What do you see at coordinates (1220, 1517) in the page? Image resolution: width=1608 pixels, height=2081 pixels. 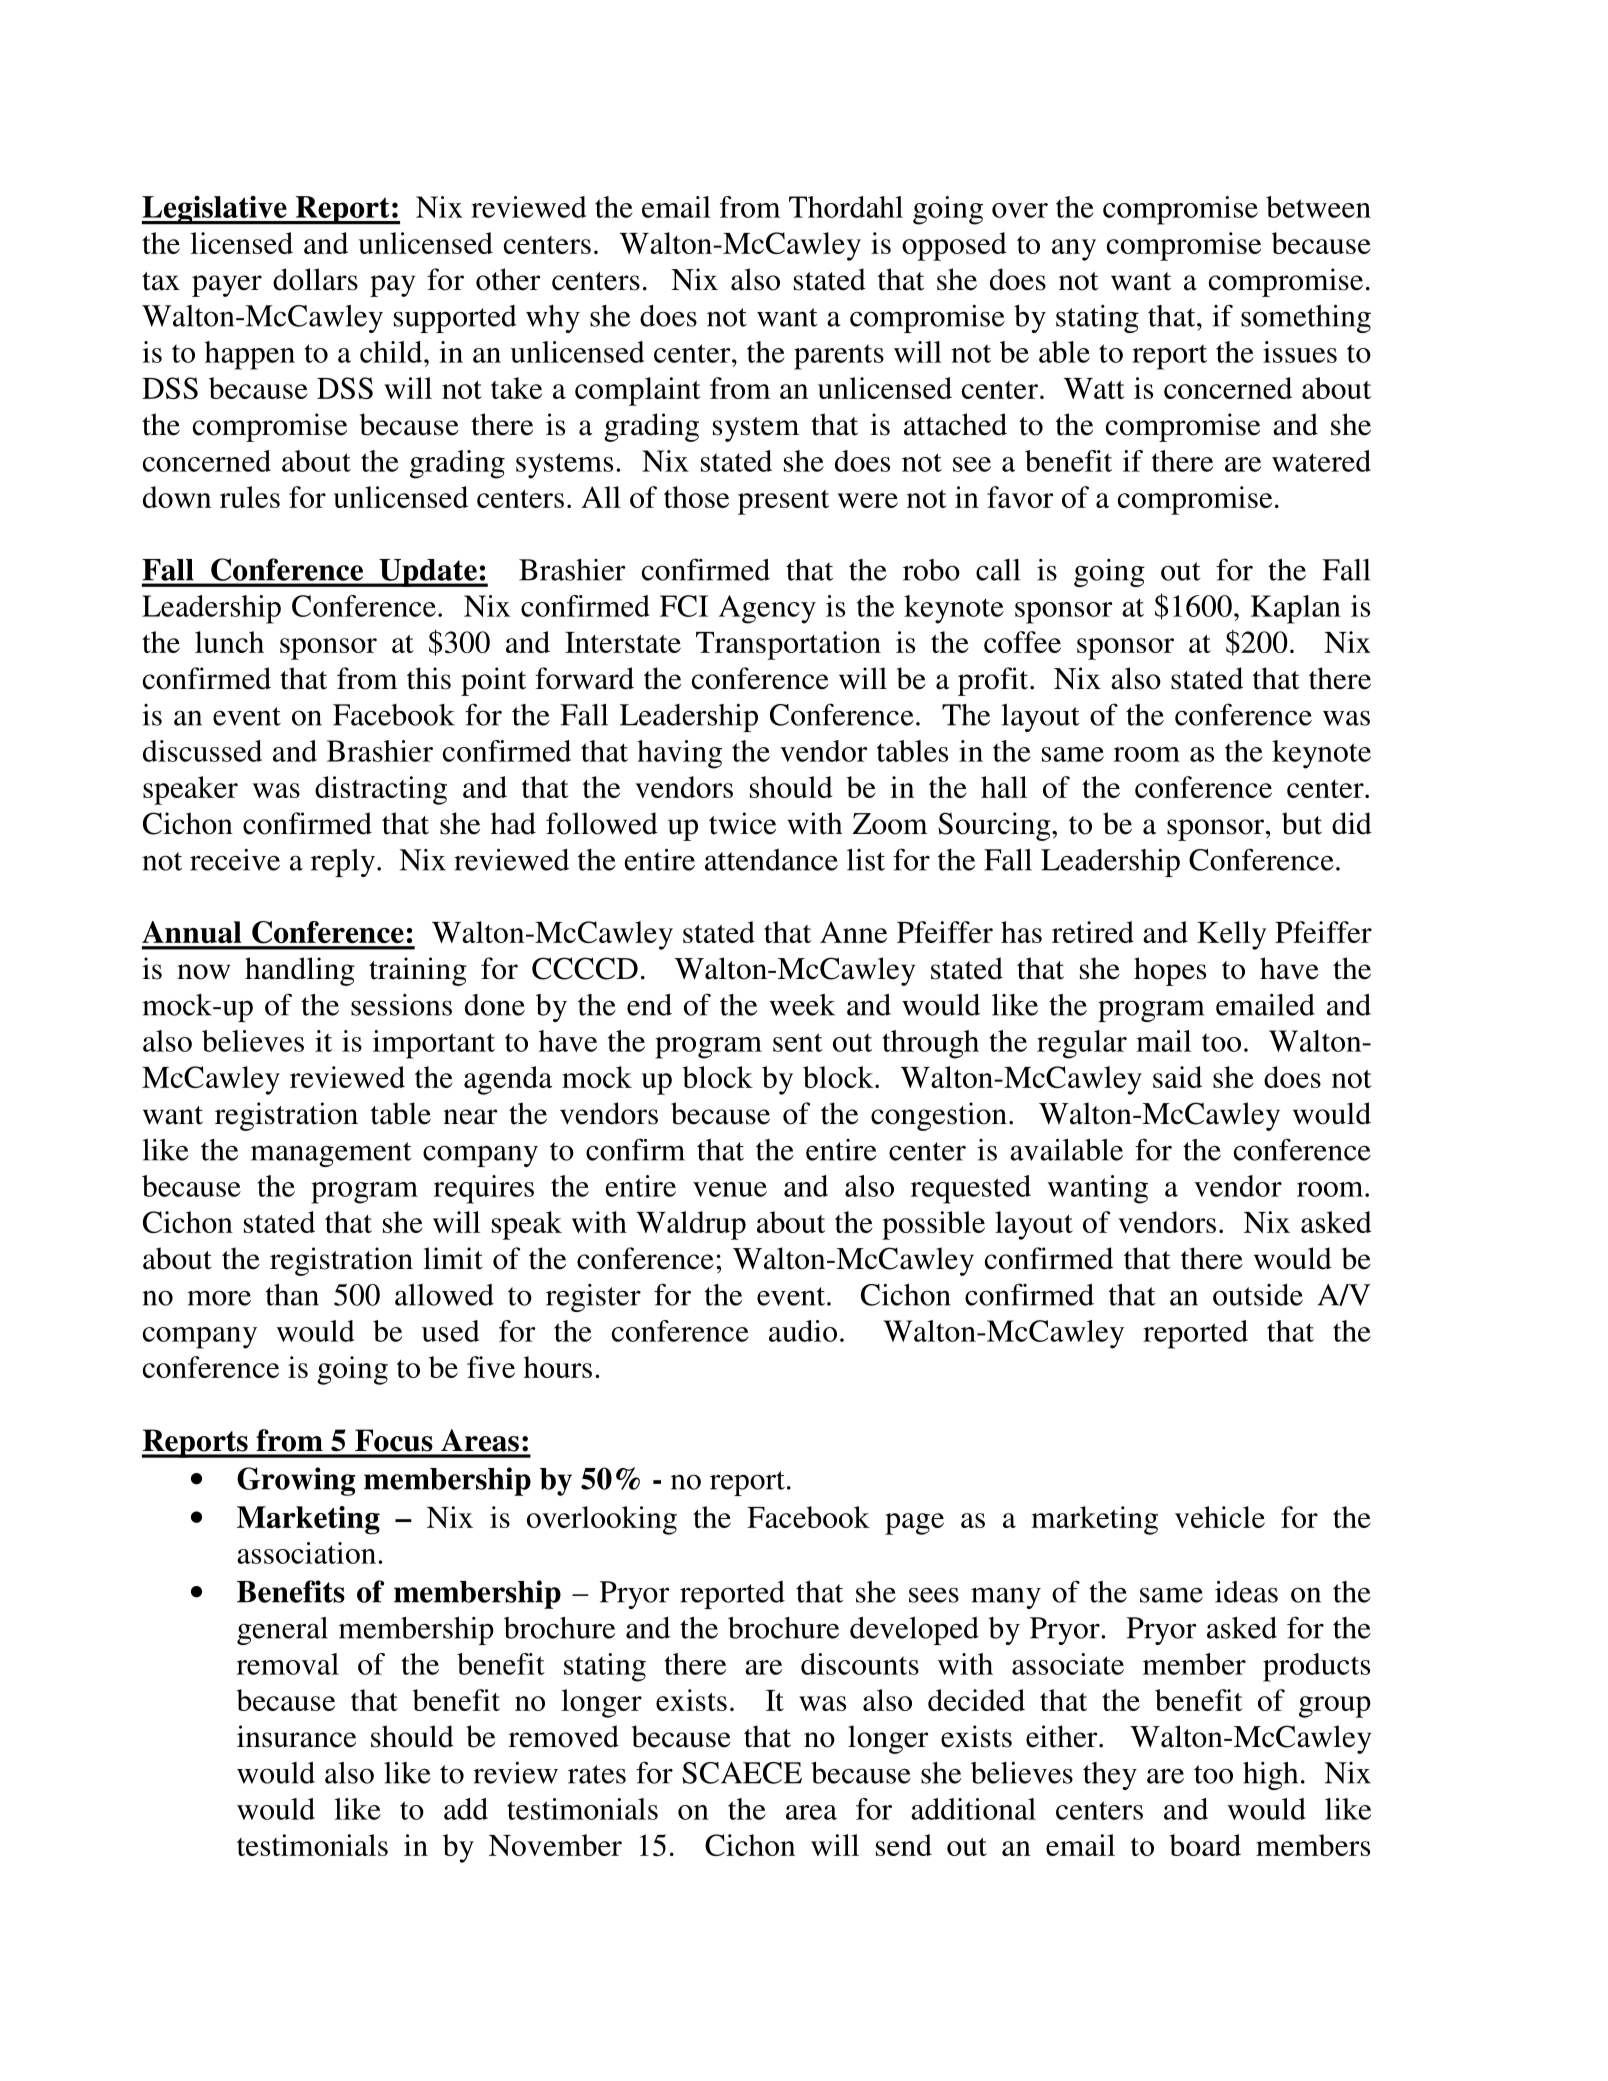 I see `vehicle` at bounding box center [1220, 1517].
